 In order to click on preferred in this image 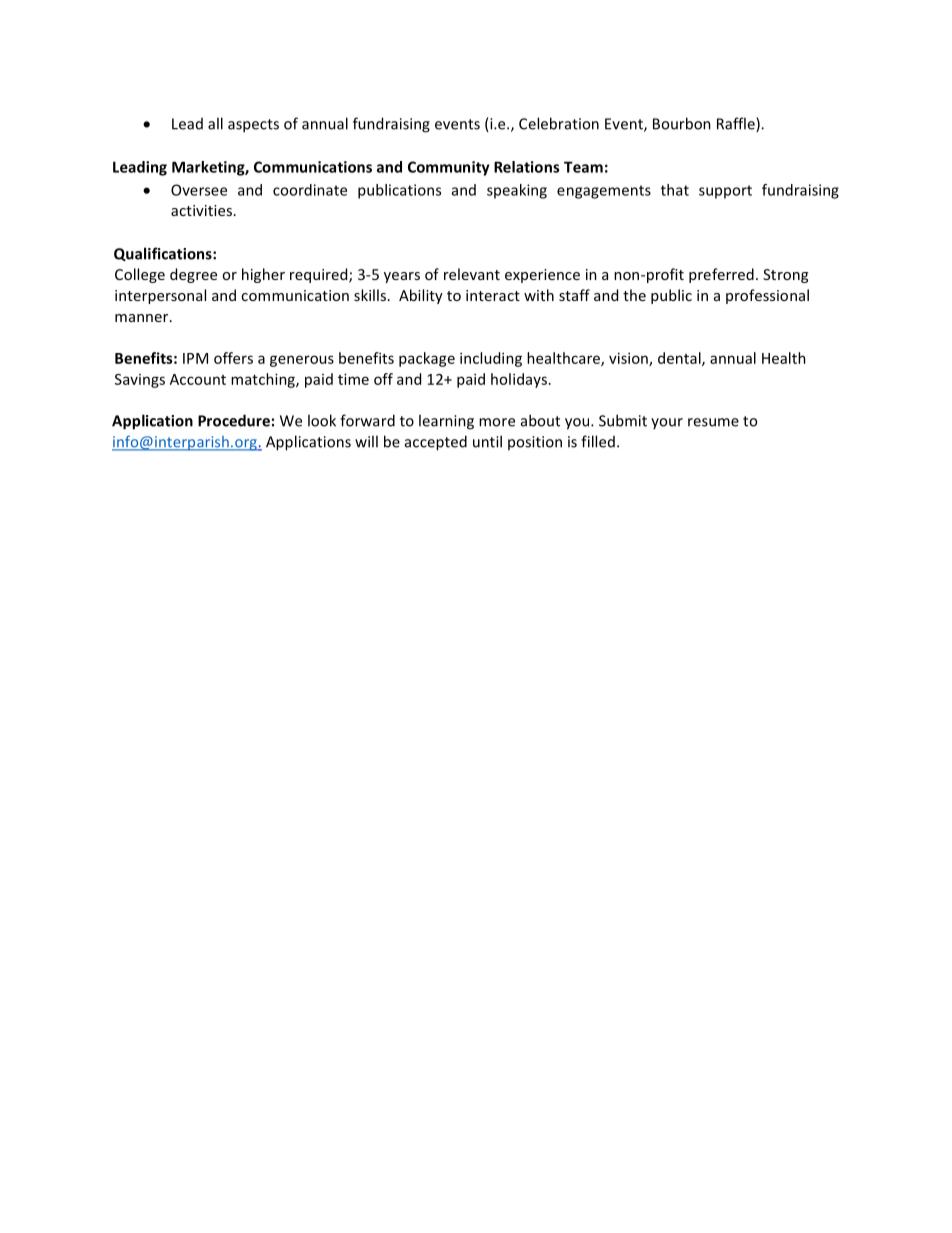, I will do `click(721, 275)`.
